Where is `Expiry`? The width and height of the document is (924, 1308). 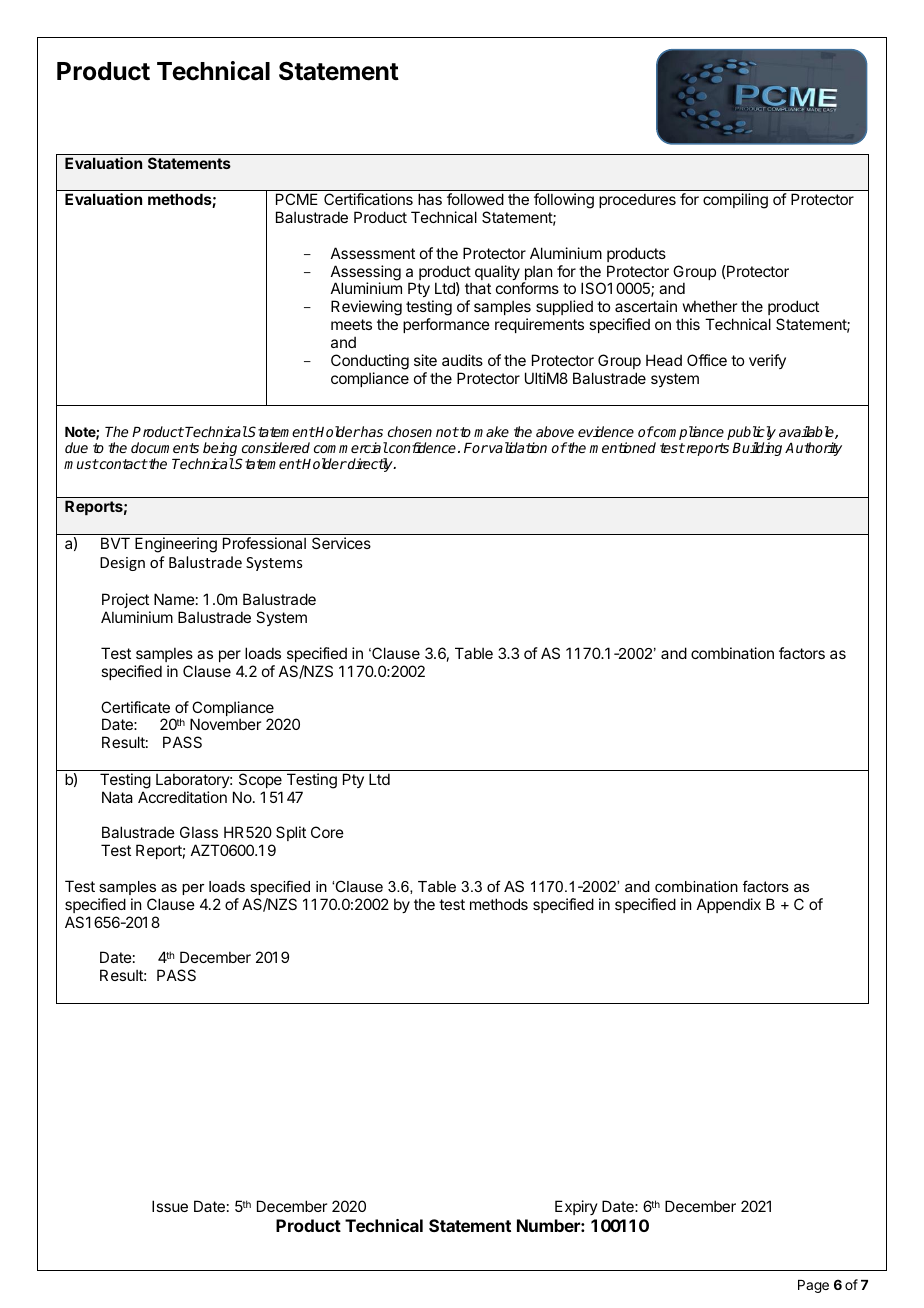 Expiry is located at coordinates (576, 1207).
